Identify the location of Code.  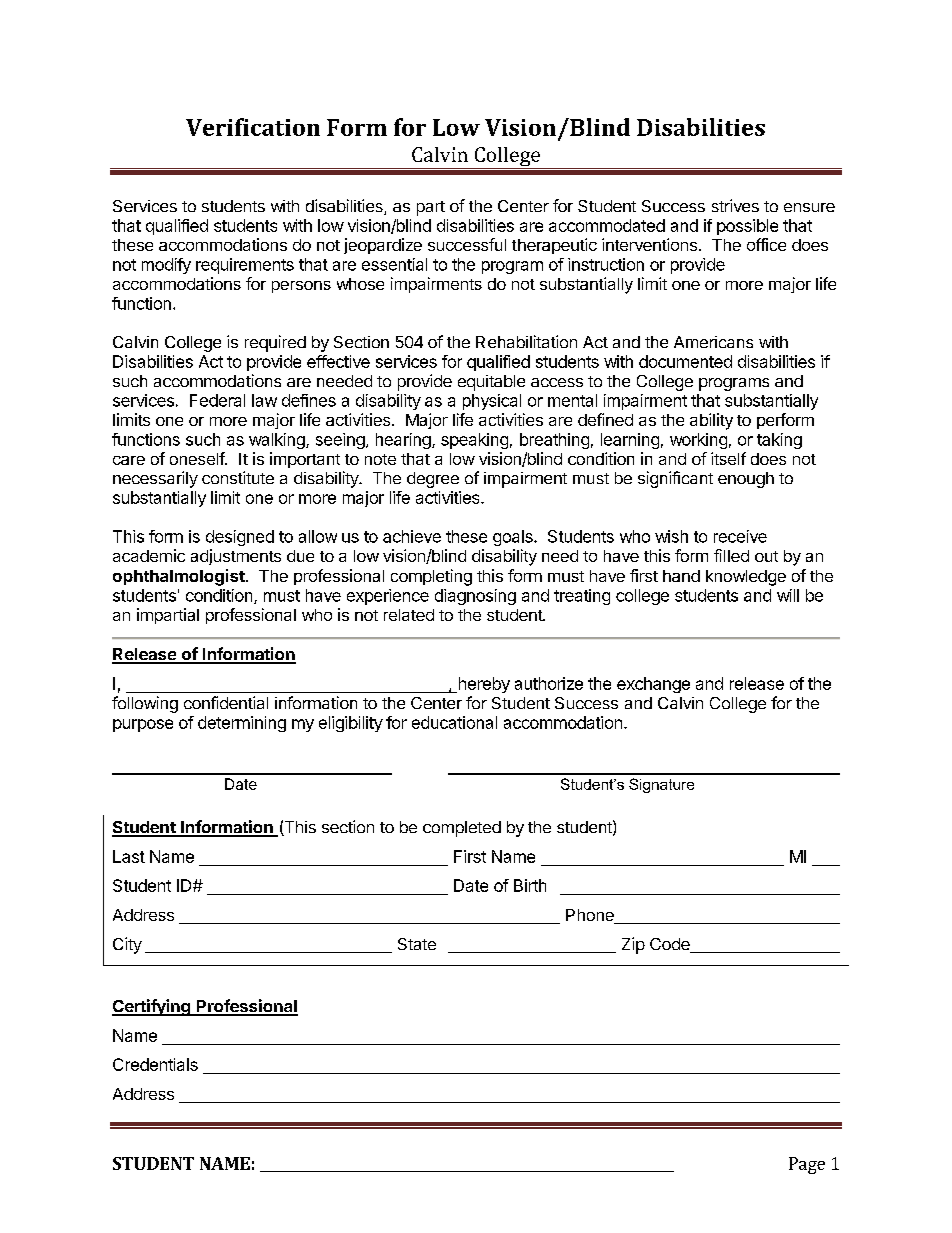
(671, 945).
